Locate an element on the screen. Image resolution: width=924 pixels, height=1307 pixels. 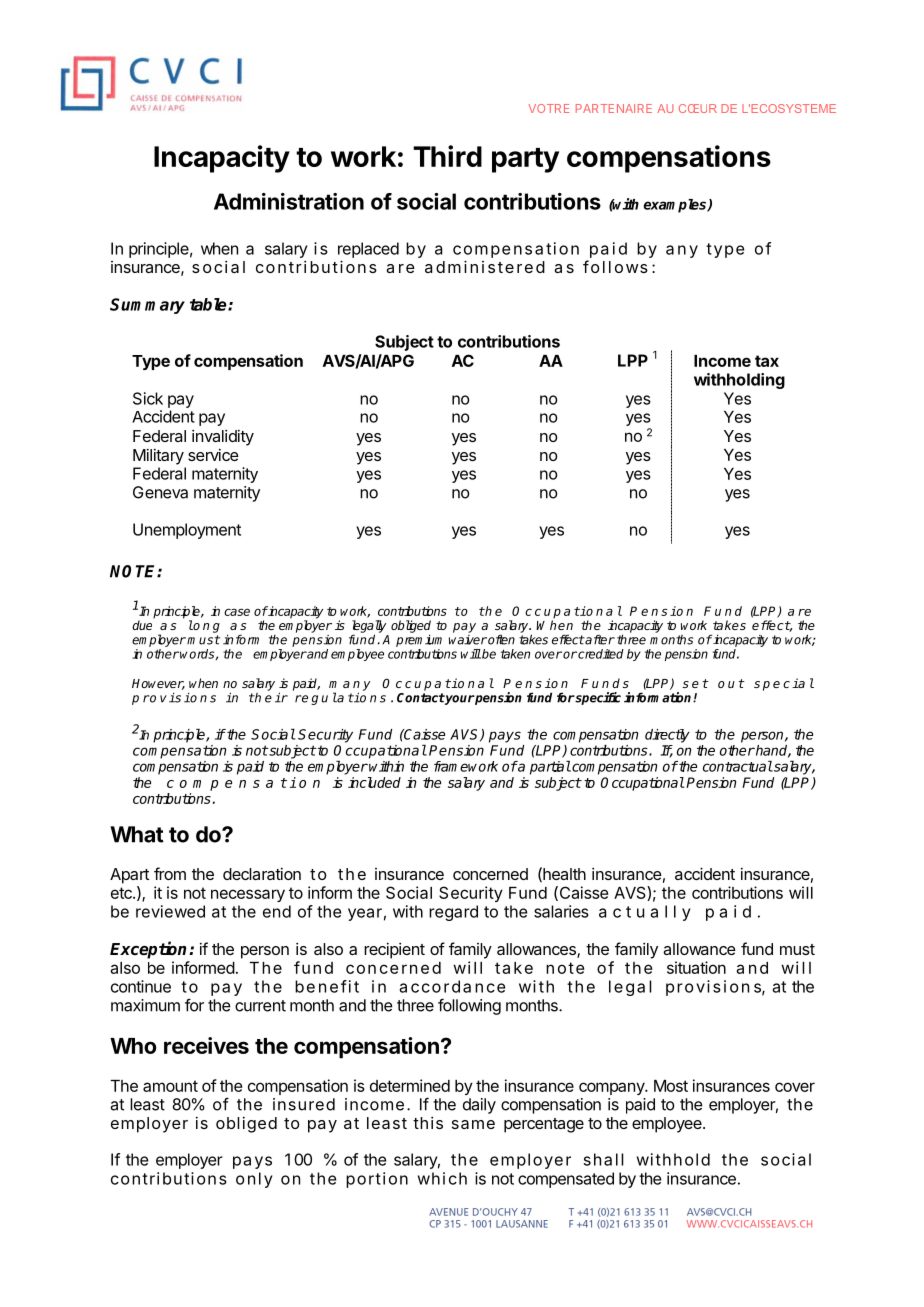
table is located at coordinates (209, 304).
